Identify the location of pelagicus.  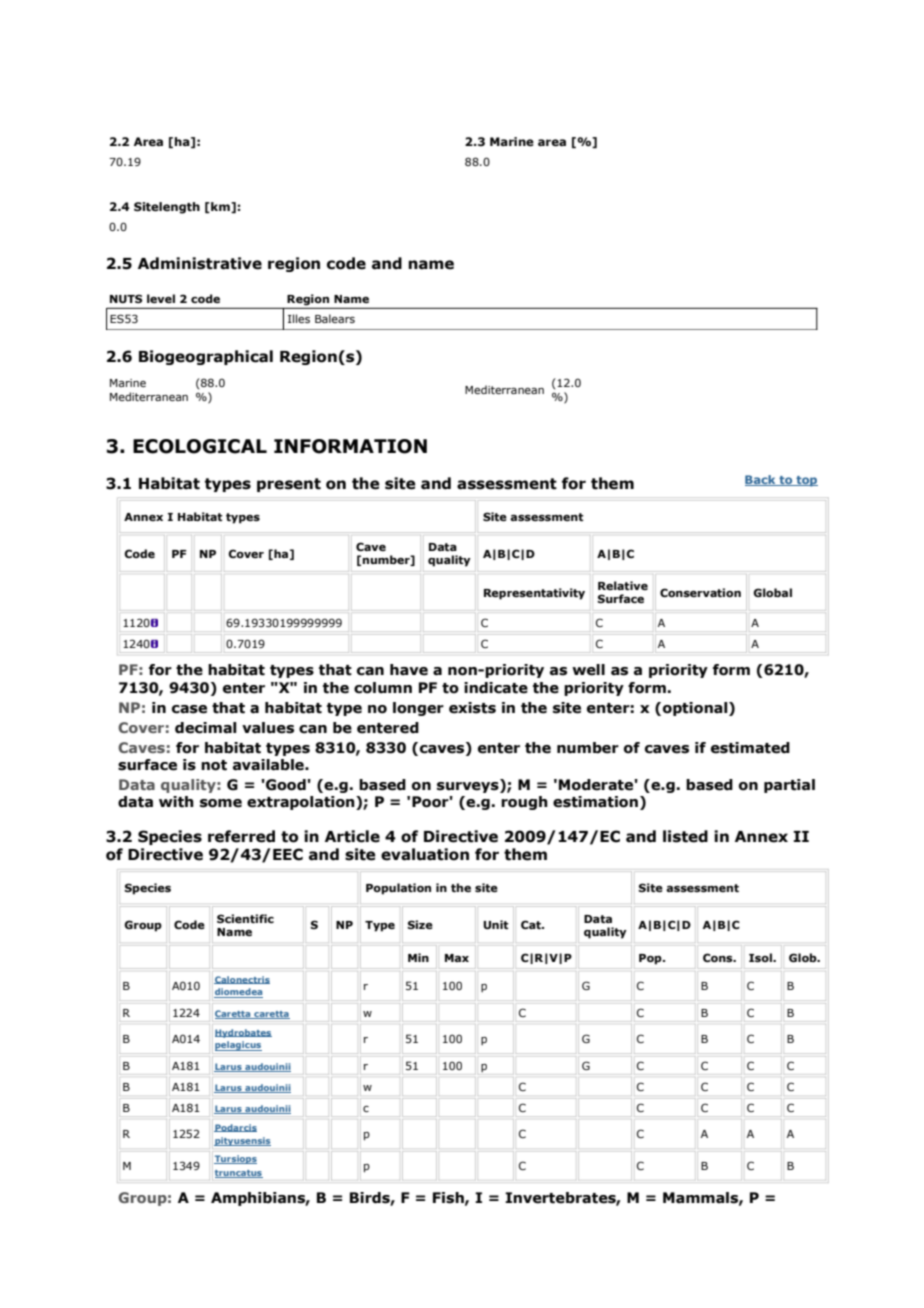
(238, 1046).
